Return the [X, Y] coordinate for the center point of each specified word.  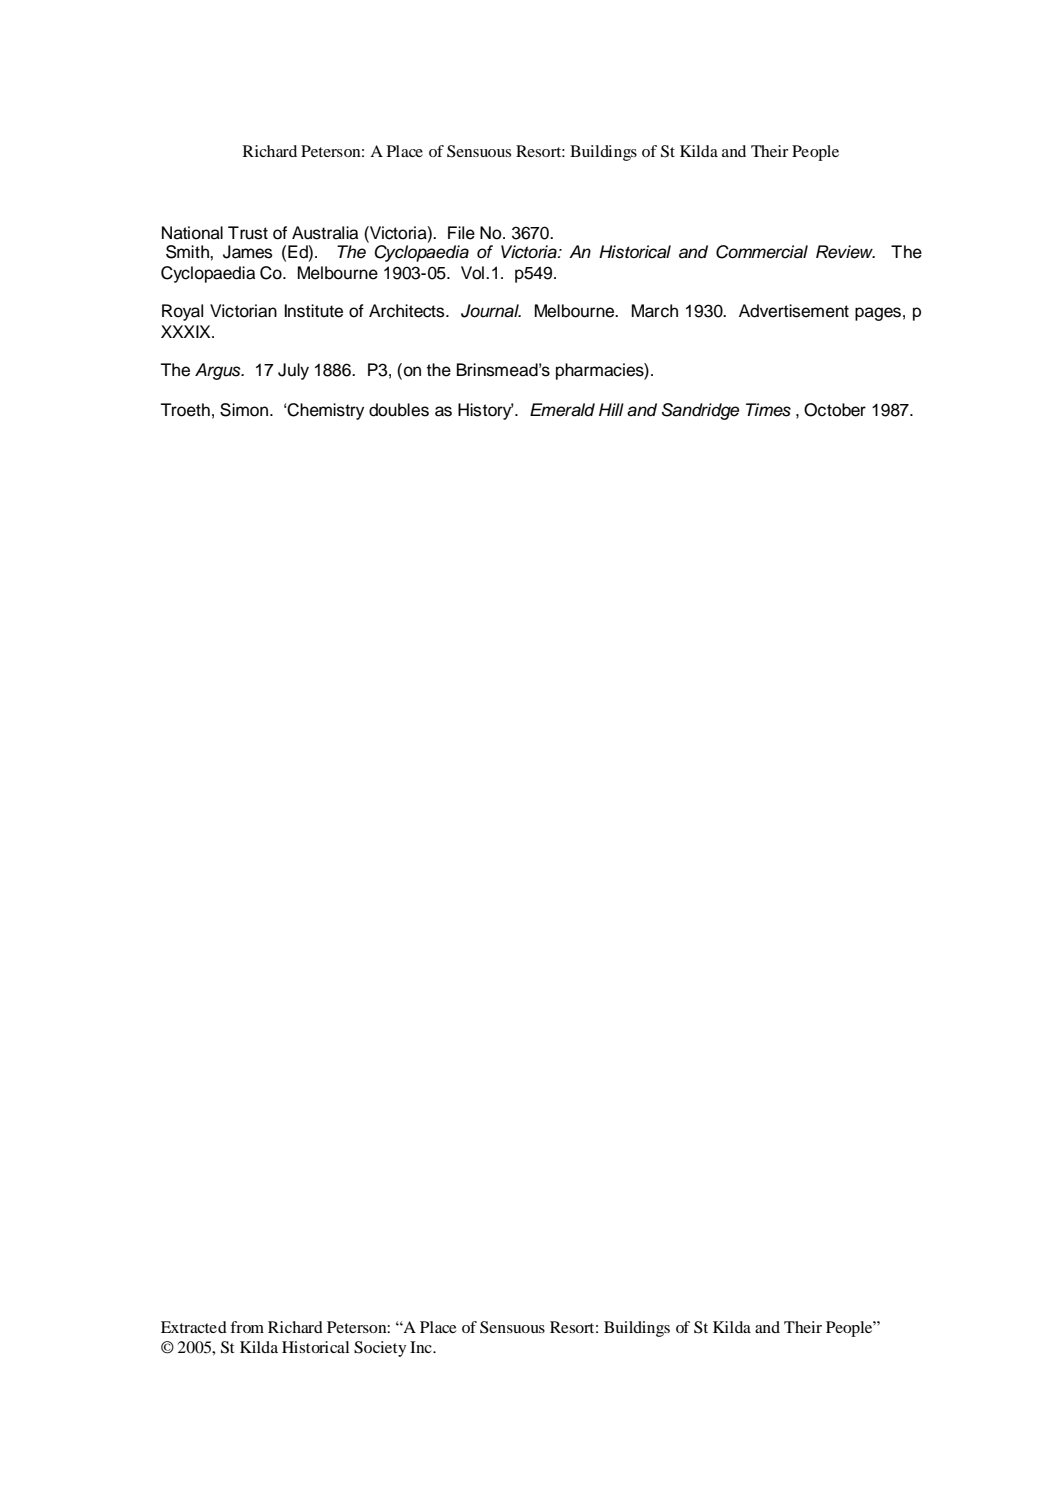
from [247, 1327]
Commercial [762, 252]
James [248, 252]
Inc [422, 1347]
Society [380, 1349]
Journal [491, 311]
